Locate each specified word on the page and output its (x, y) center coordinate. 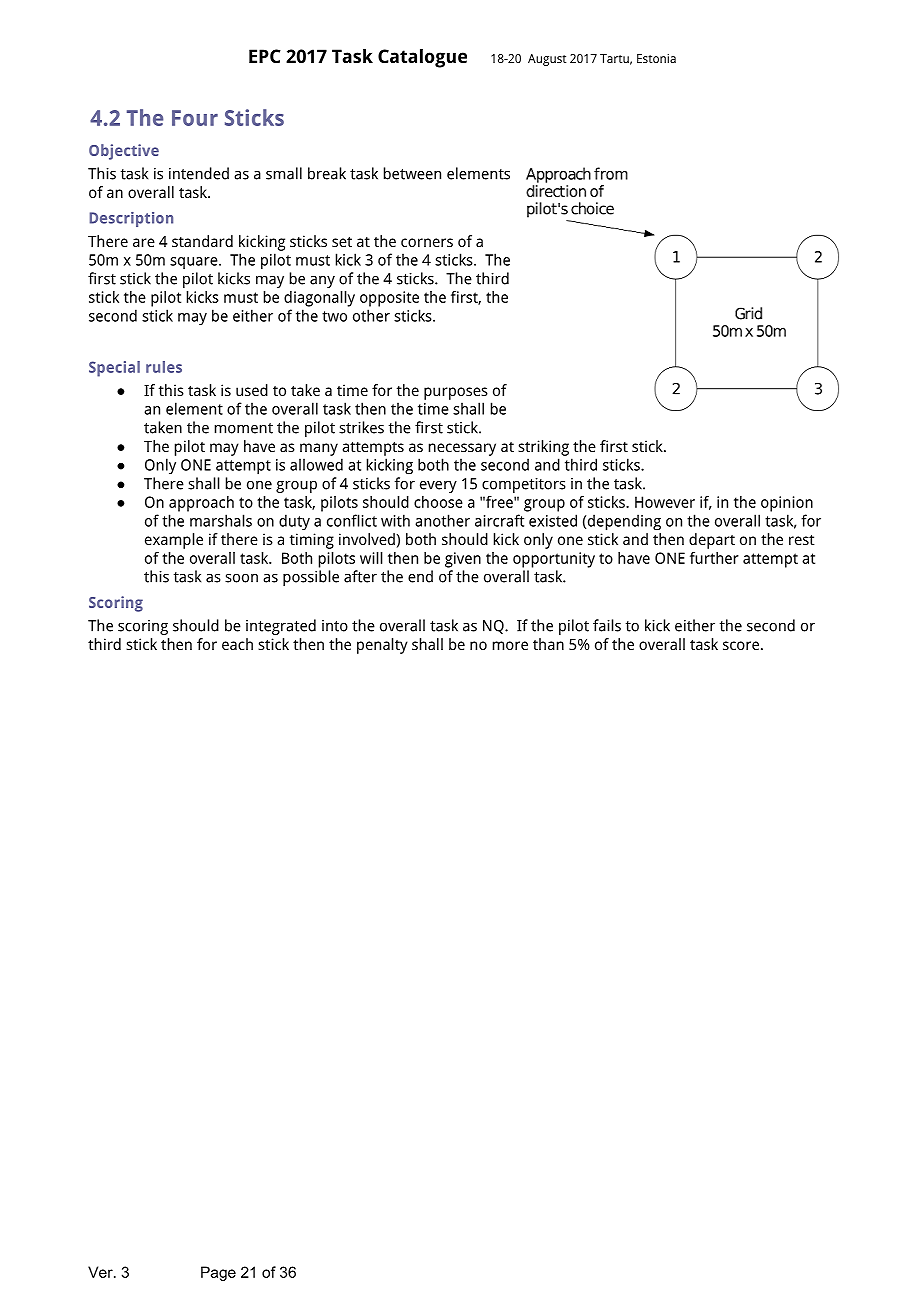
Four (195, 118)
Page (218, 1273)
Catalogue (422, 58)
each (237, 644)
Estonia (656, 58)
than (548, 644)
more (510, 645)
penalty (382, 646)
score (741, 645)
